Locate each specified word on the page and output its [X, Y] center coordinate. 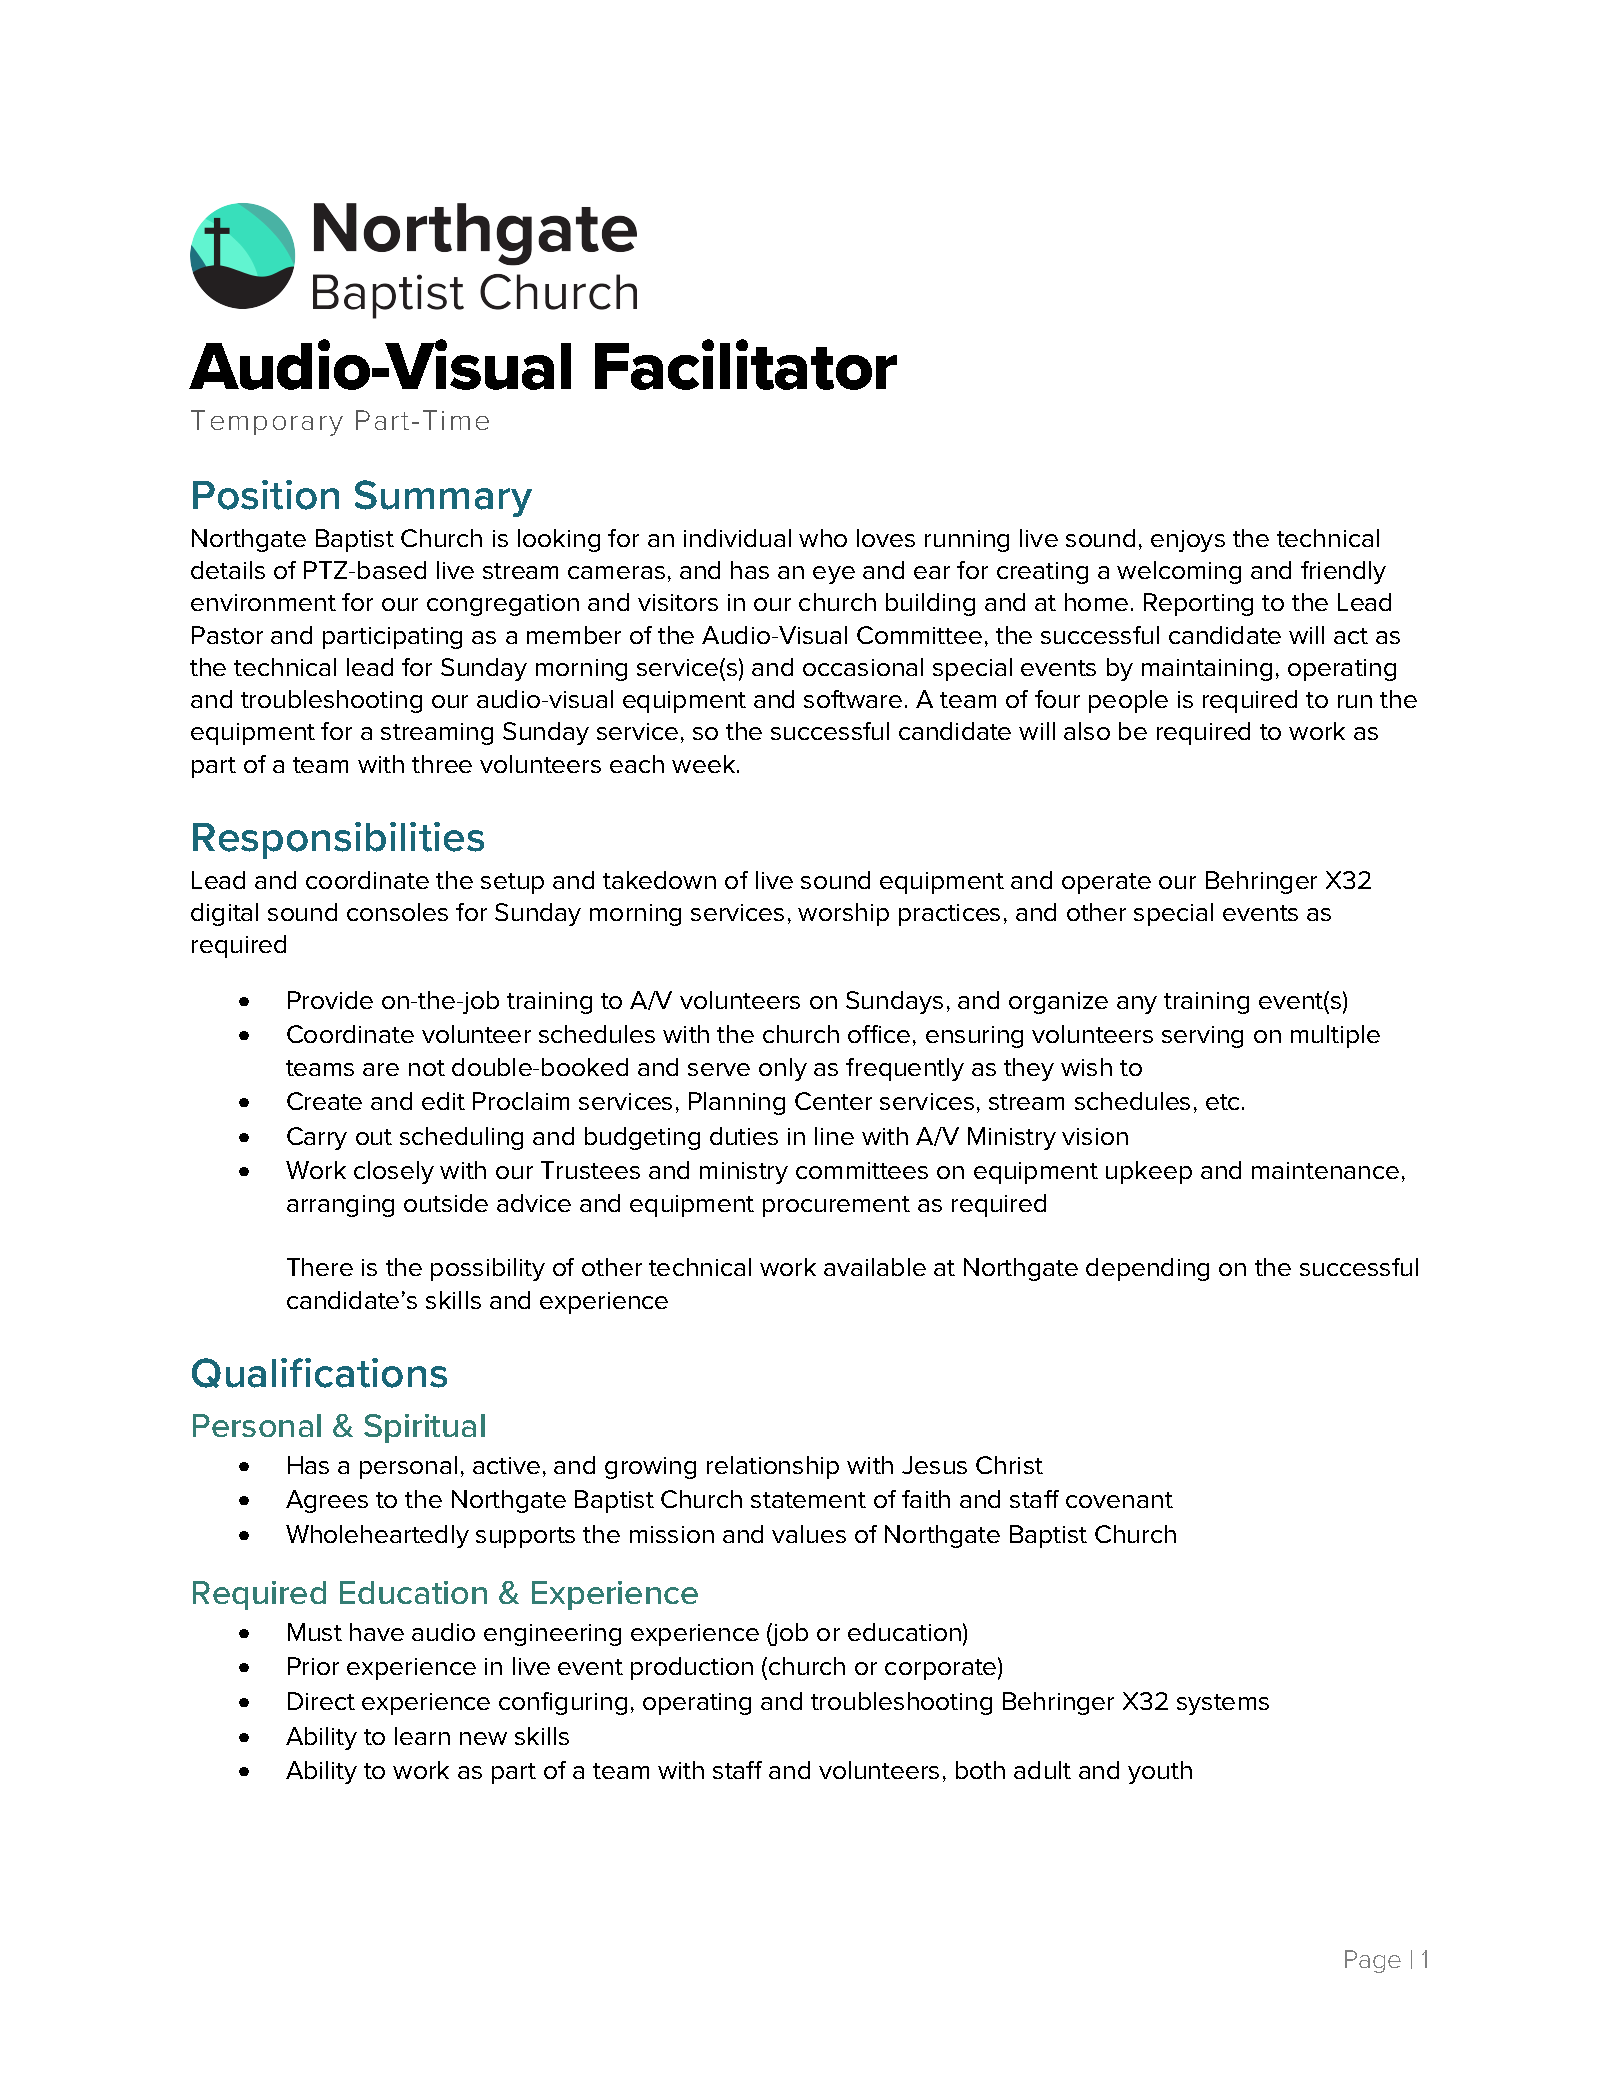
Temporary [267, 423]
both [980, 1770]
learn [422, 1736]
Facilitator [746, 364]
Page [1373, 1961]
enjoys [1188, 541]
